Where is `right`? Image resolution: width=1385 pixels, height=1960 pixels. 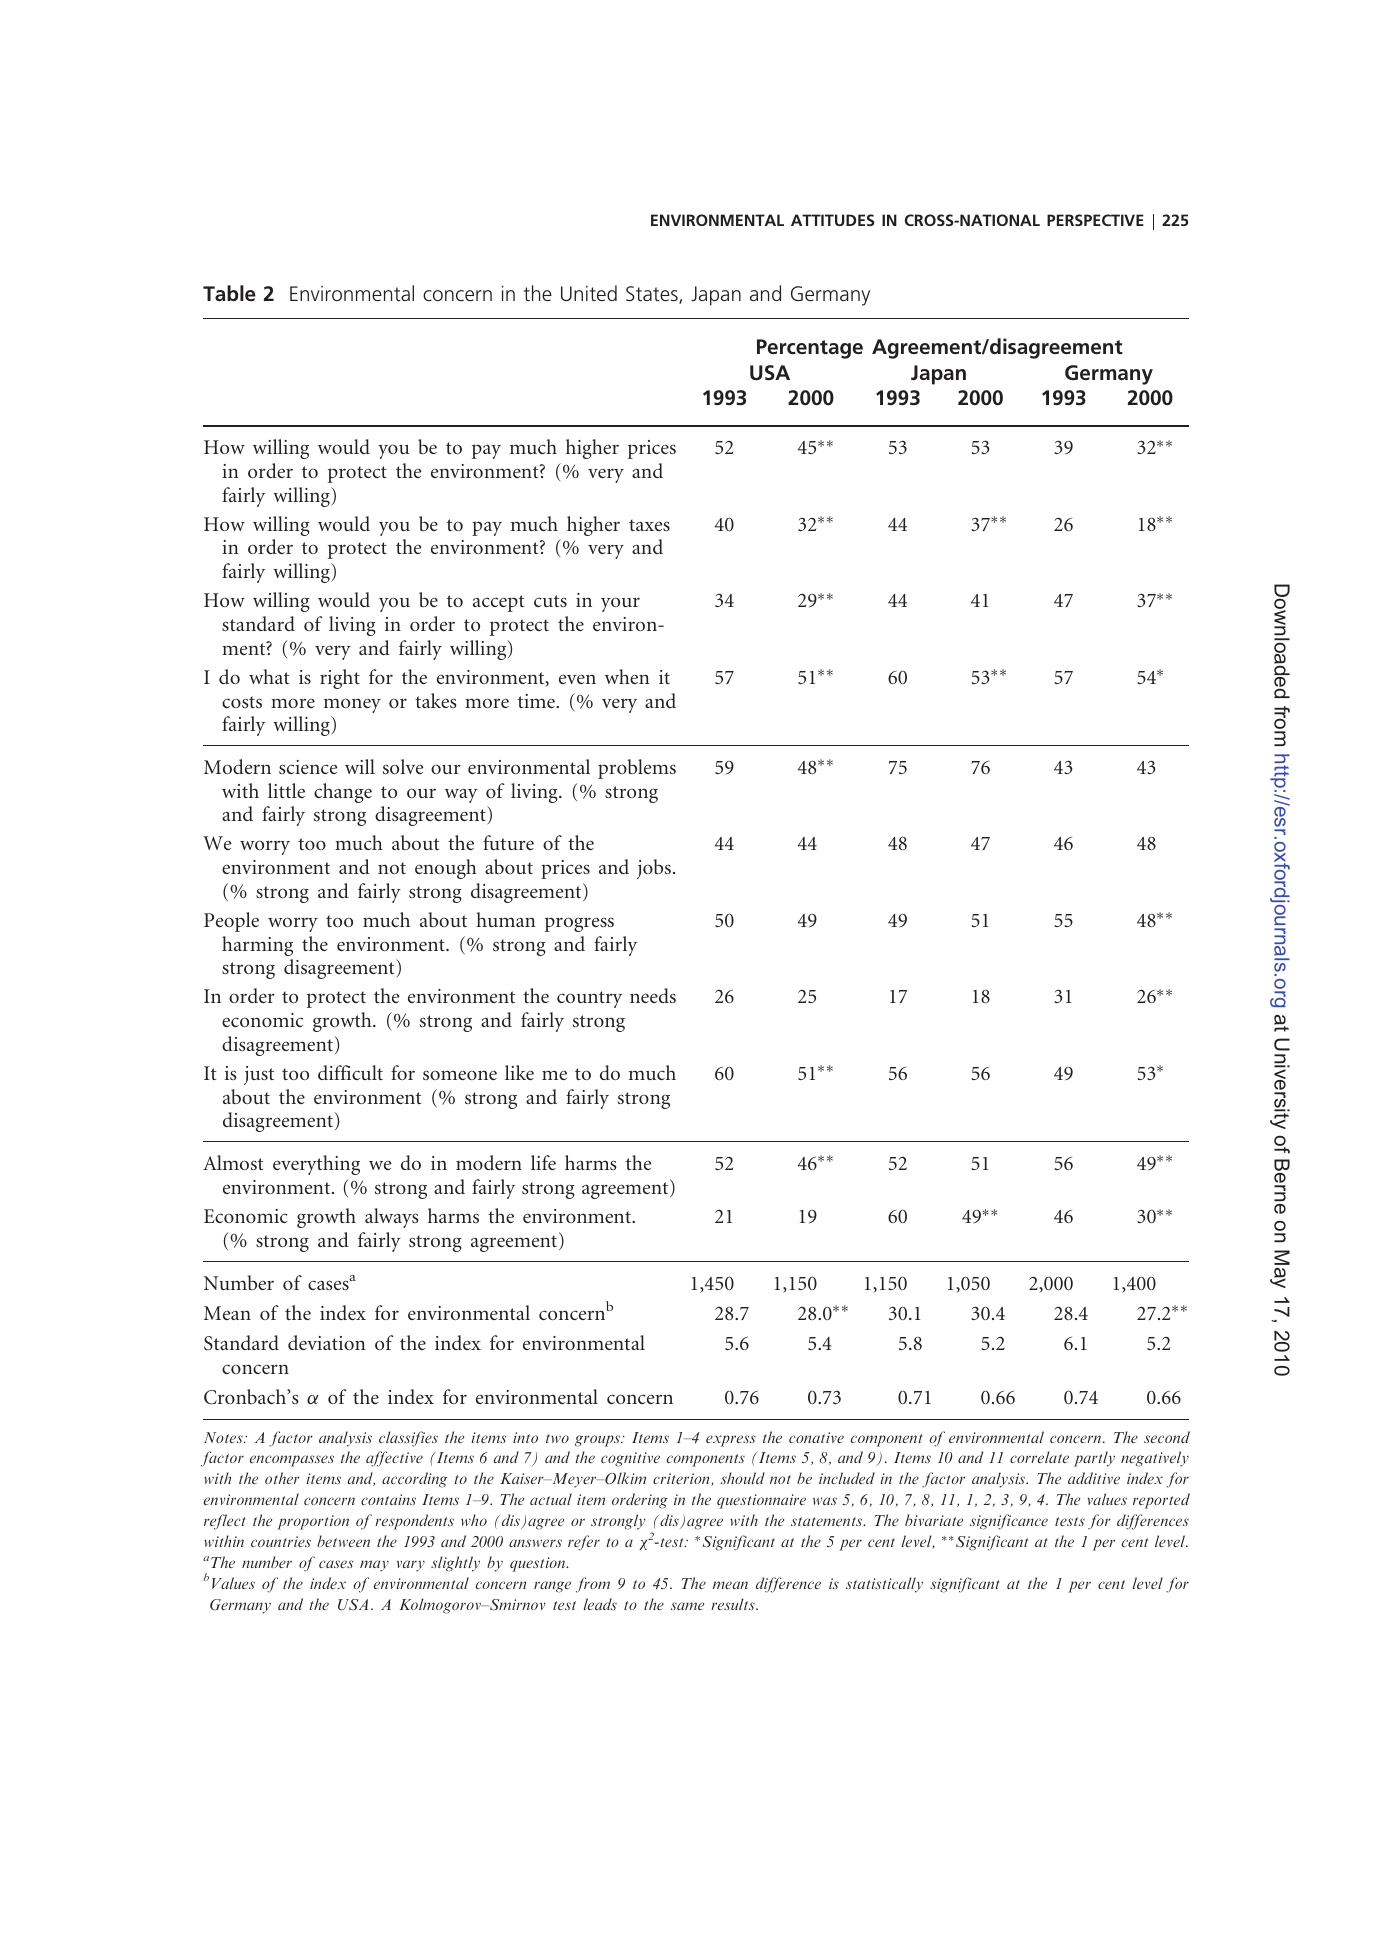 right is located at coordinates (340, 679).
